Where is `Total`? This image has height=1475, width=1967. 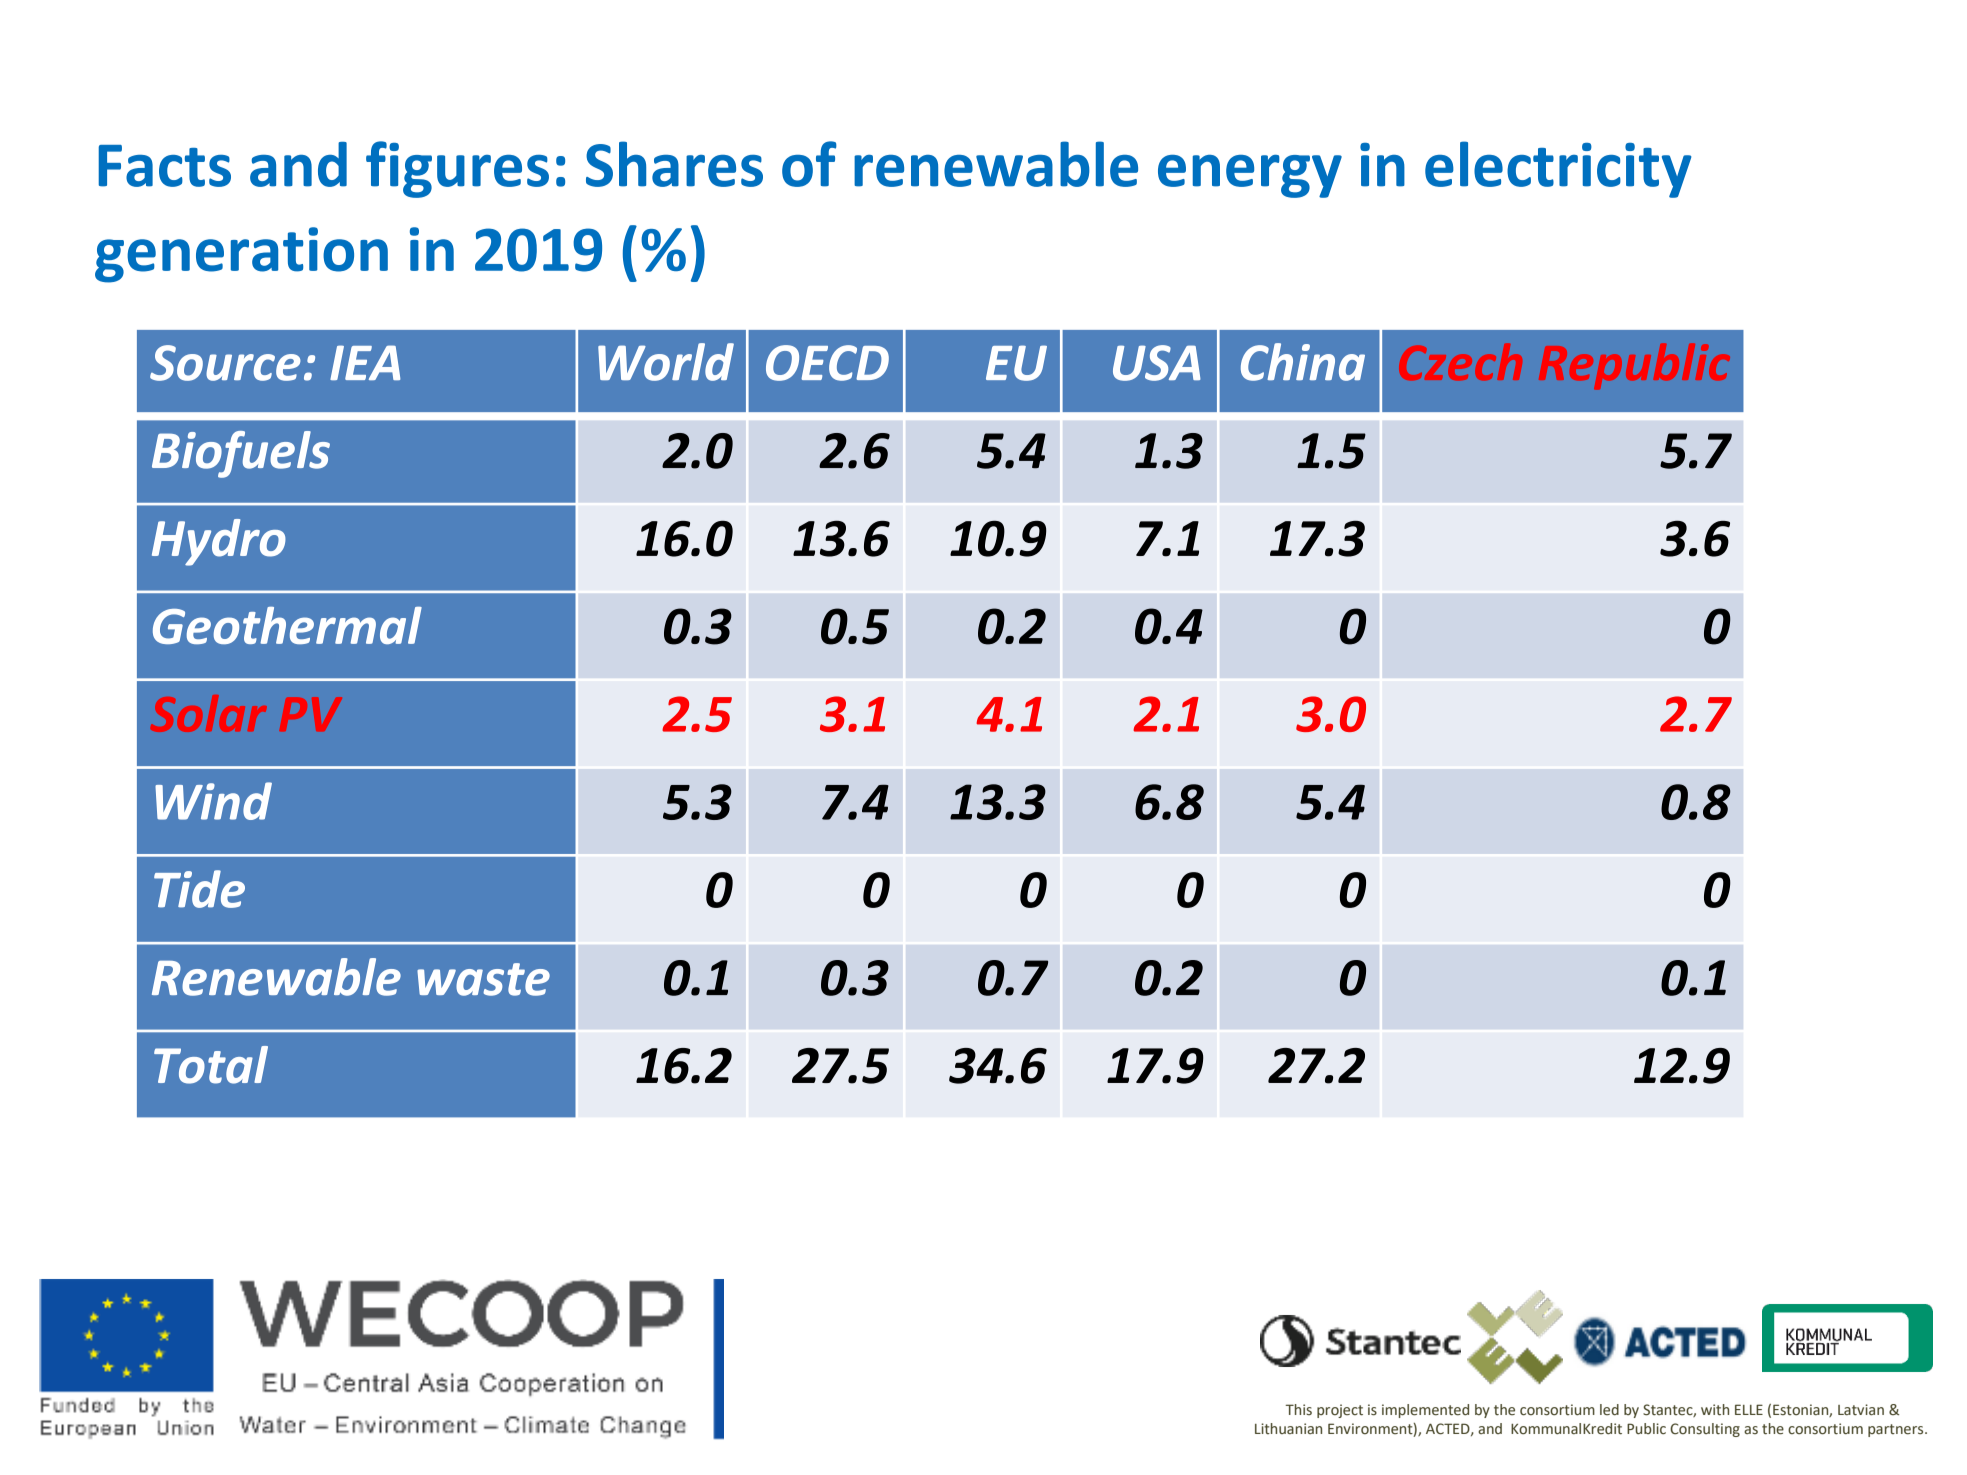
Total is located at coordinates (211, 1065).
